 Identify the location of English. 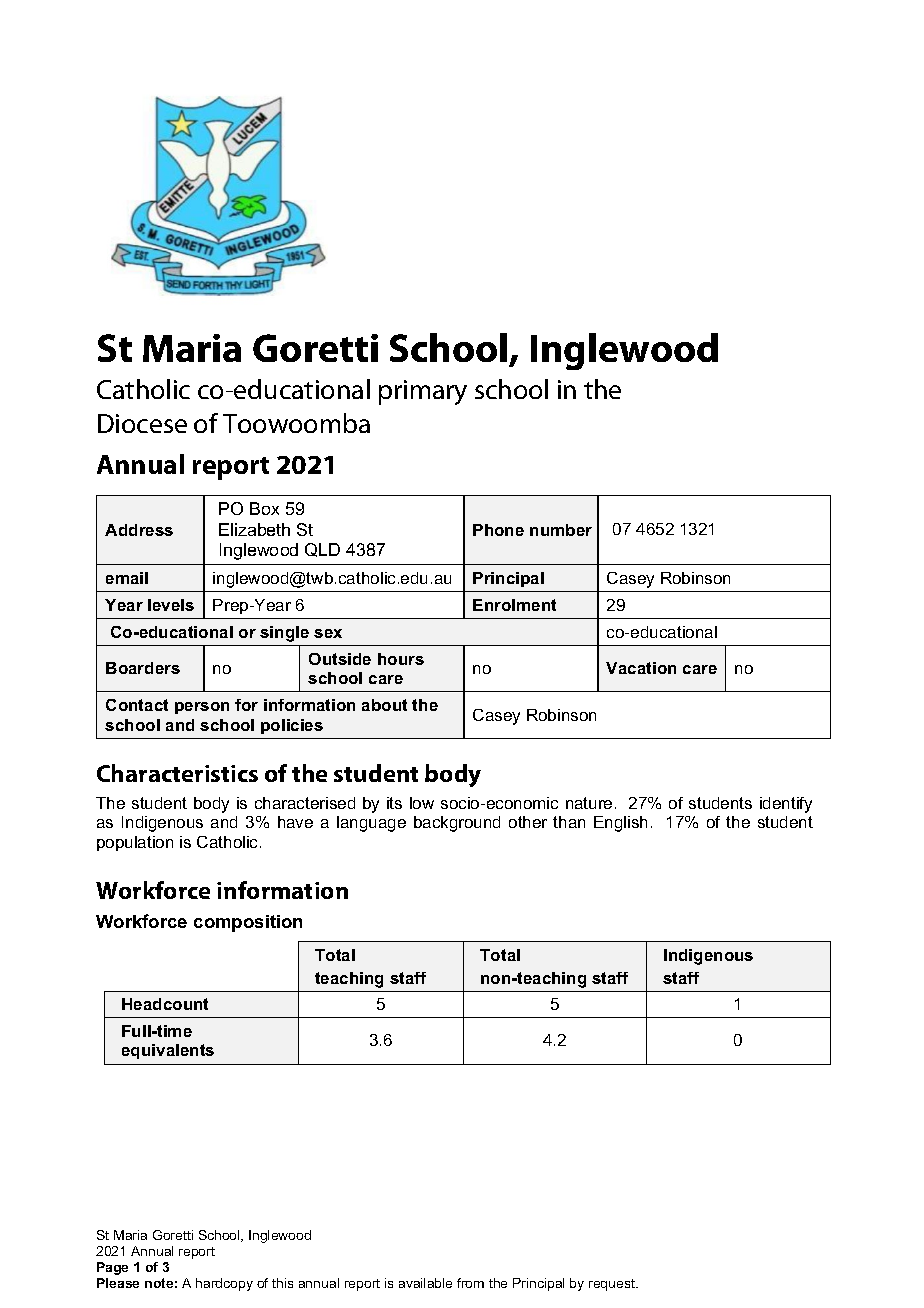
(620, 824).
